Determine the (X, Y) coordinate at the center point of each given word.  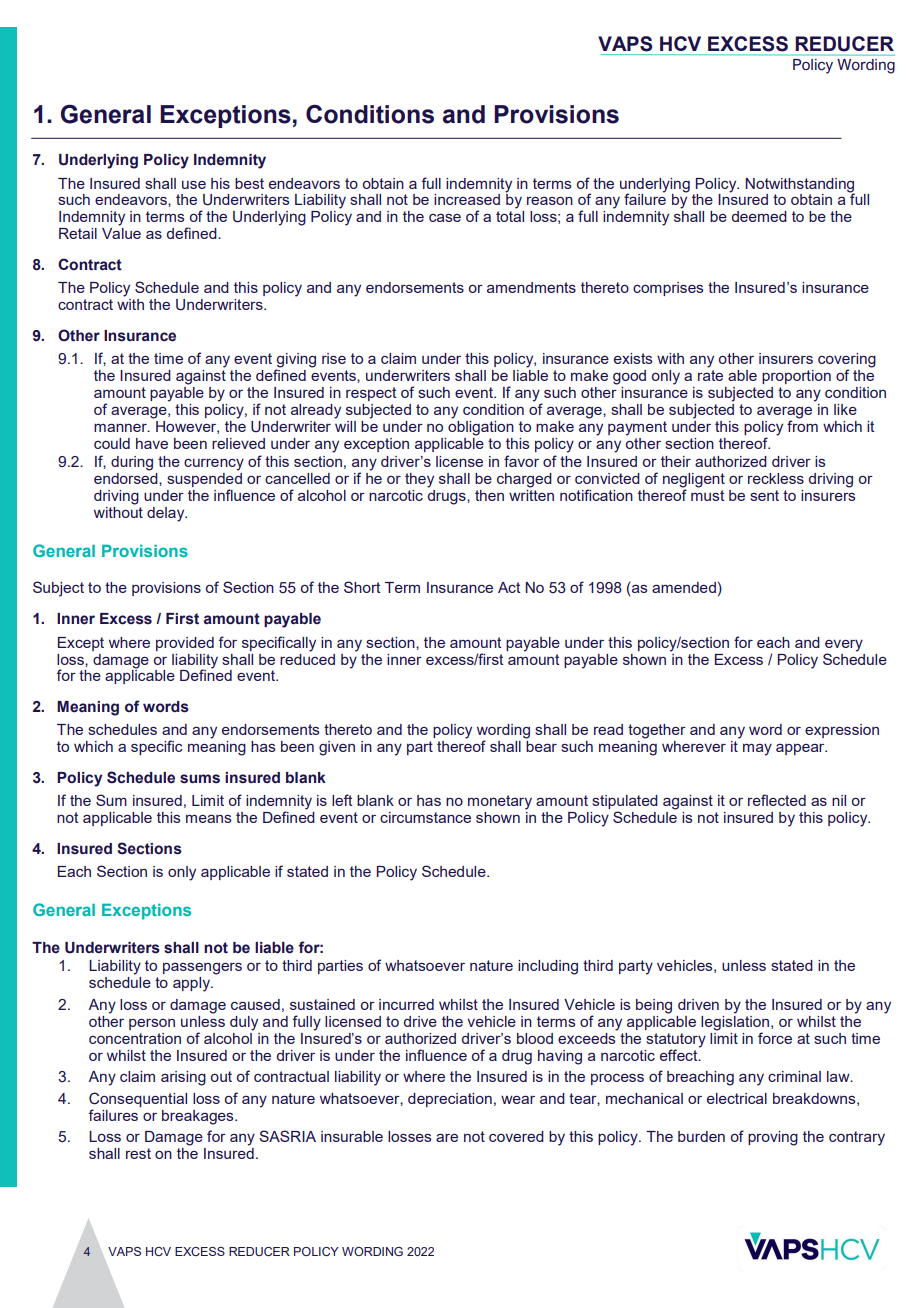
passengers (202, 969)
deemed (759, 216)
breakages (199, 1117)
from (802, 425)
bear (541, 746)
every (844, 646)
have (152, 443)
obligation (481, 427)
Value (121, 233)
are (447, 1137)
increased (467, 199)
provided (185, 644)
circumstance (425, 817)
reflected (777, 800)
